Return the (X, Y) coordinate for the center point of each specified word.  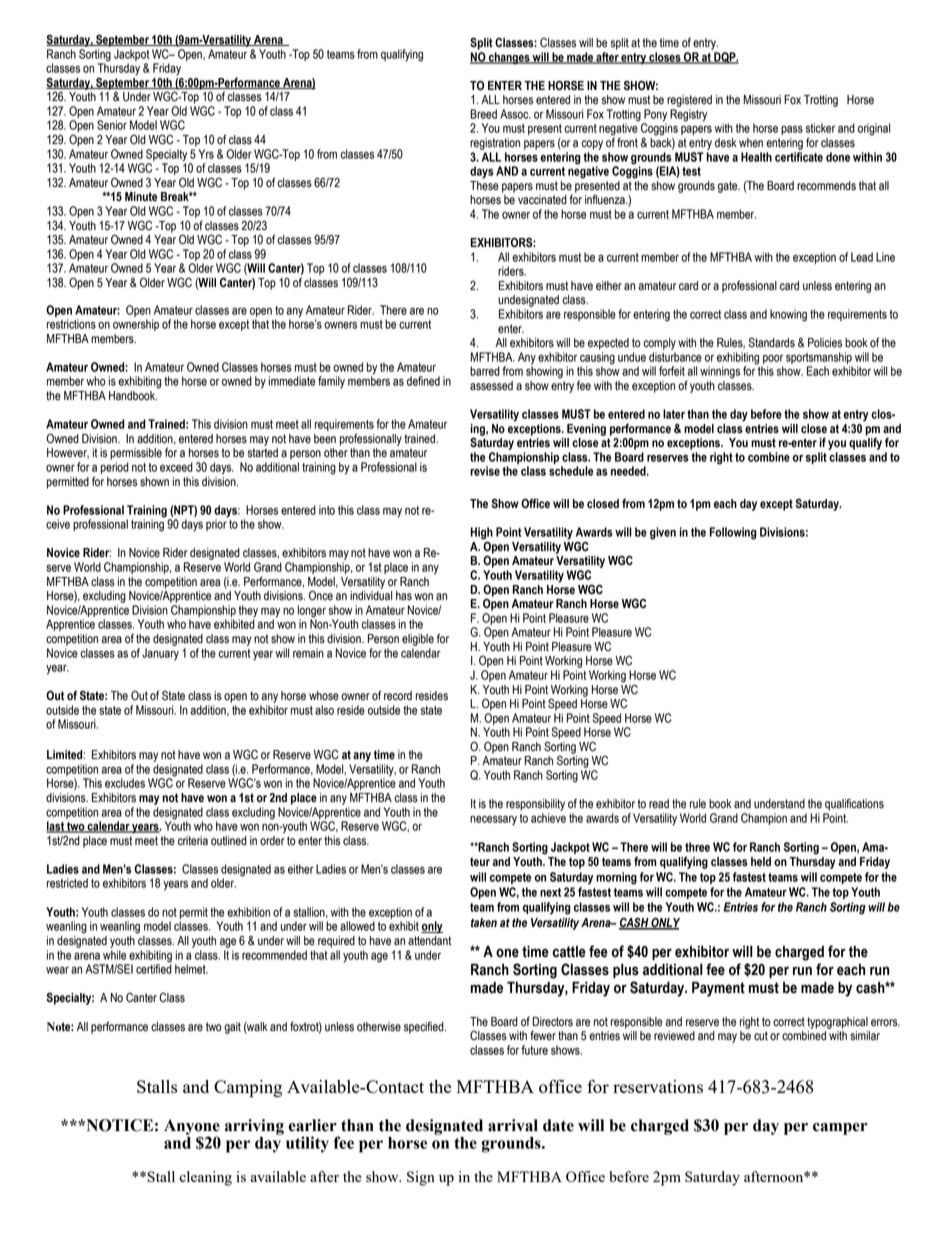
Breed (484, 114)
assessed (491, 386)
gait (232, 1028)
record (398, 696)
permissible (136, 454)
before (766, 414)
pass (792, 130)
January (160, 654)
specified (425, 1027)
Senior (112, 125)
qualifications (854, 804)
